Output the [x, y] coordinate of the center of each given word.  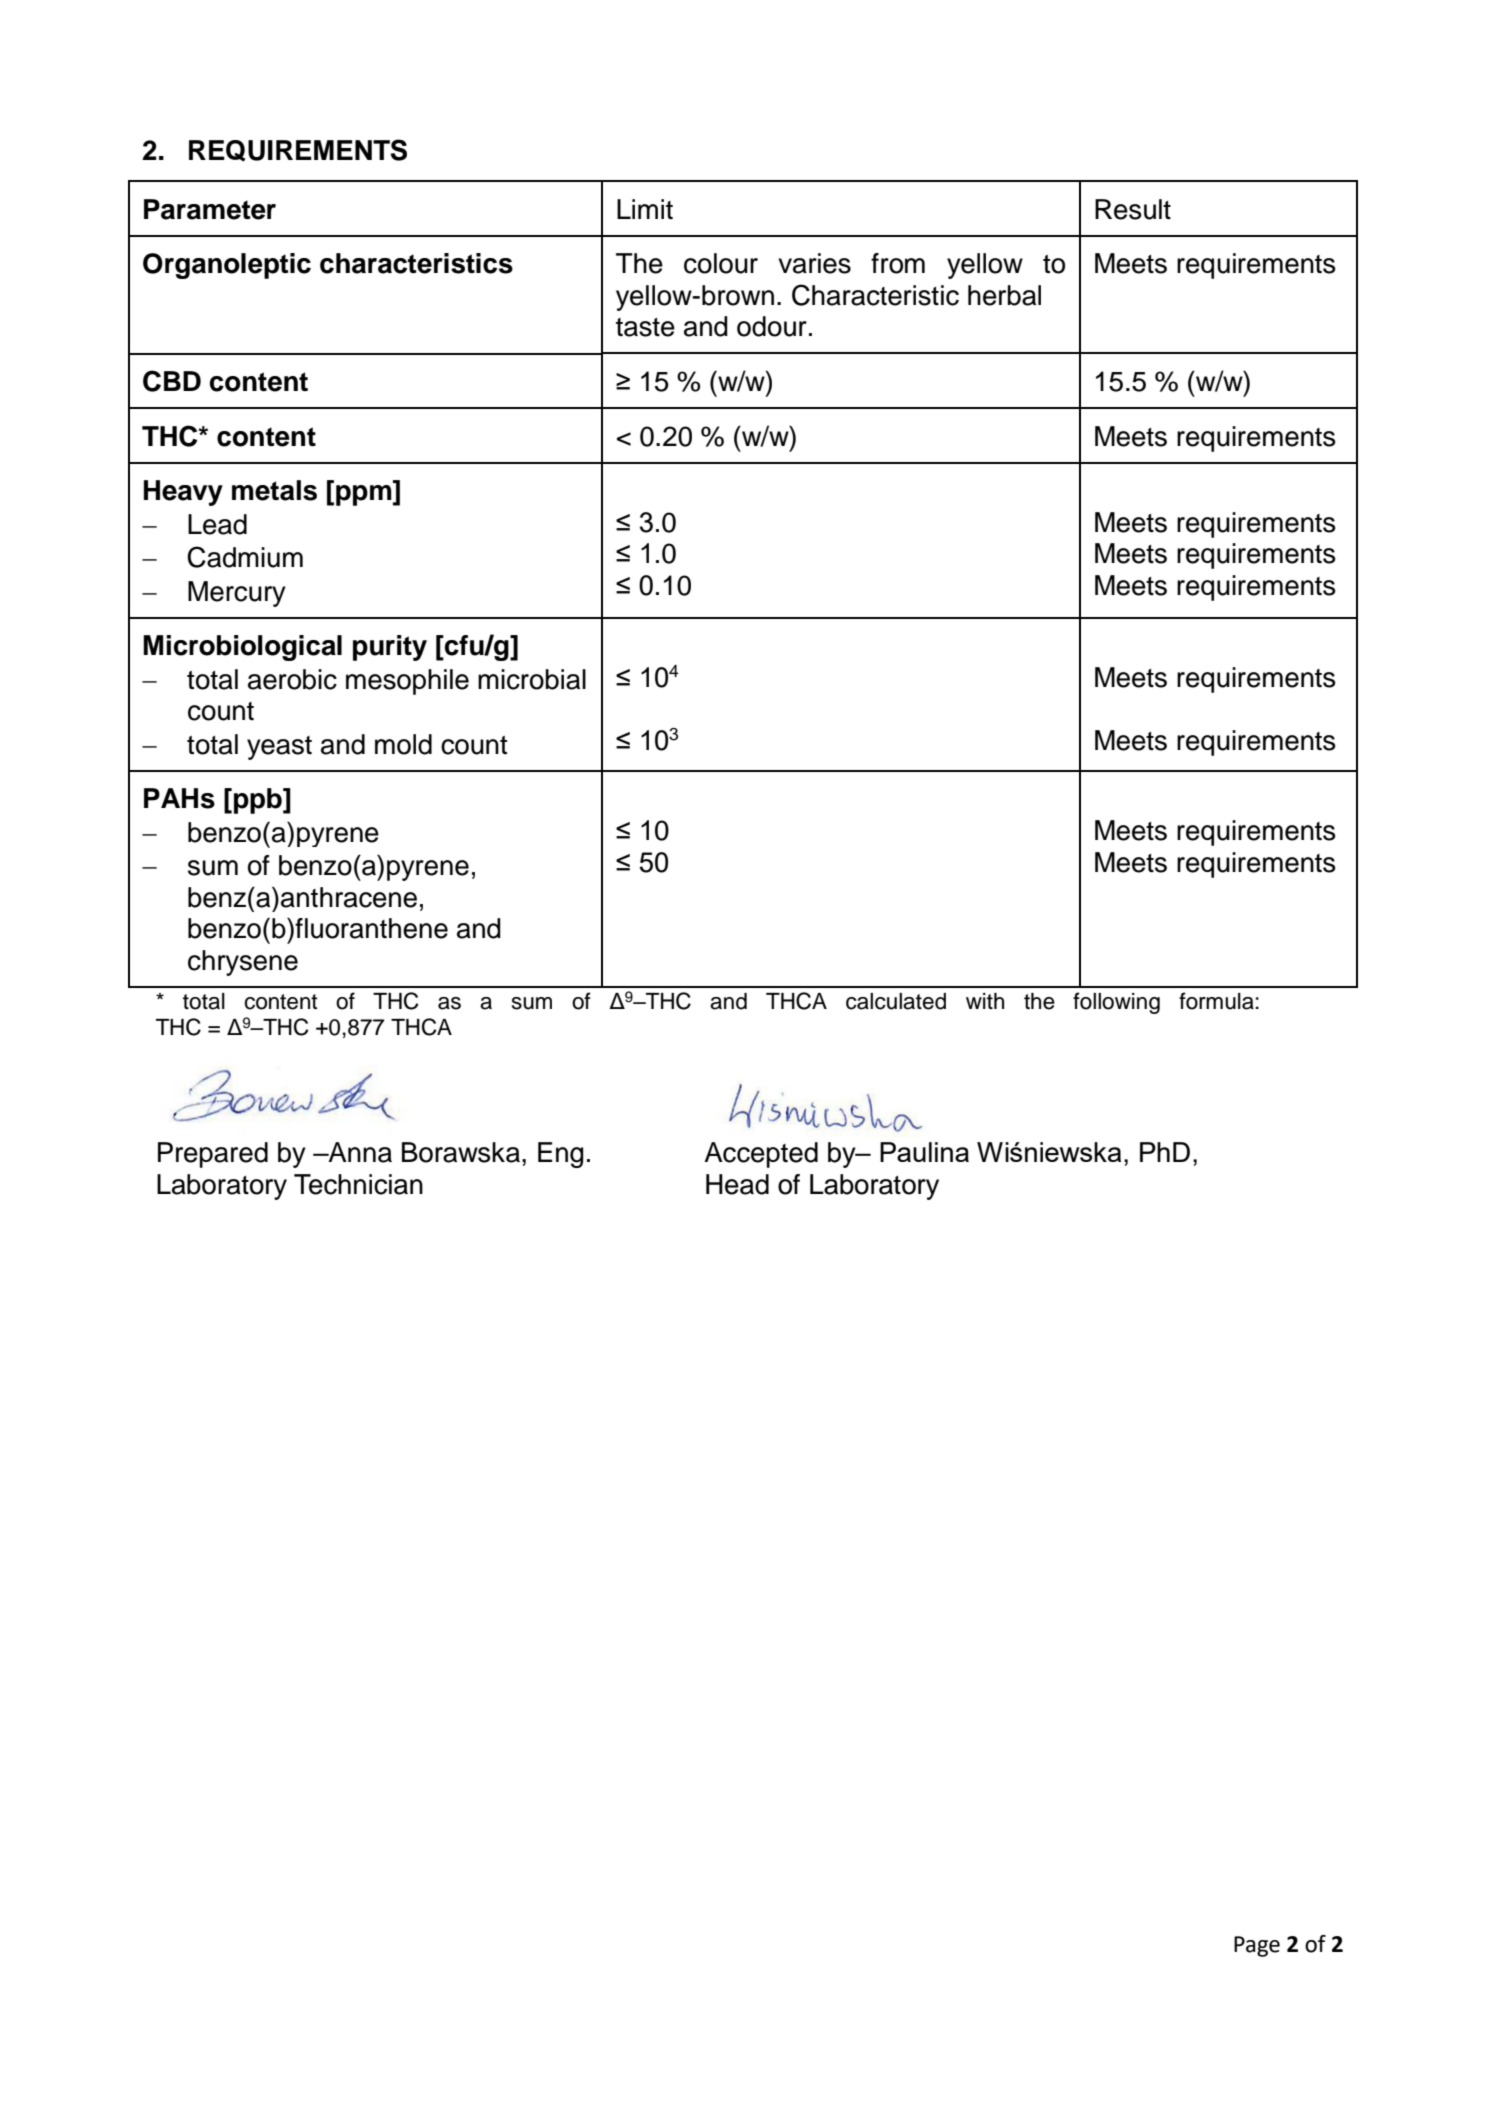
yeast [279, 748]
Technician [358, 1184]
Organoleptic [227, 266]
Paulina [924, 1152]
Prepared [213, 1155]
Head [737, 1184]
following [1116, 1003]
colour [721, 263]
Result [1133, 209]
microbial [532, 679]
